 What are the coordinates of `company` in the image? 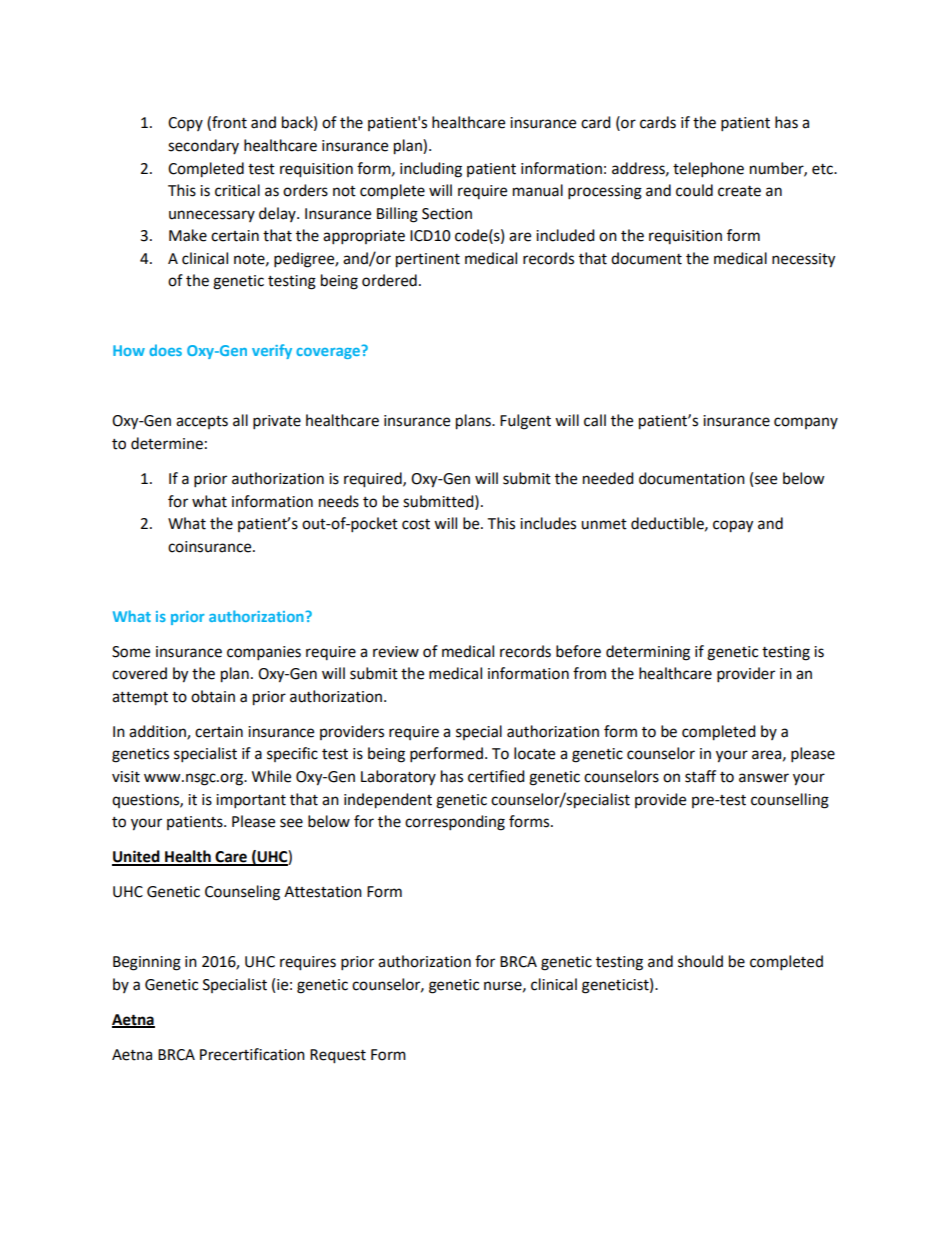 It's located at (806, 423).
